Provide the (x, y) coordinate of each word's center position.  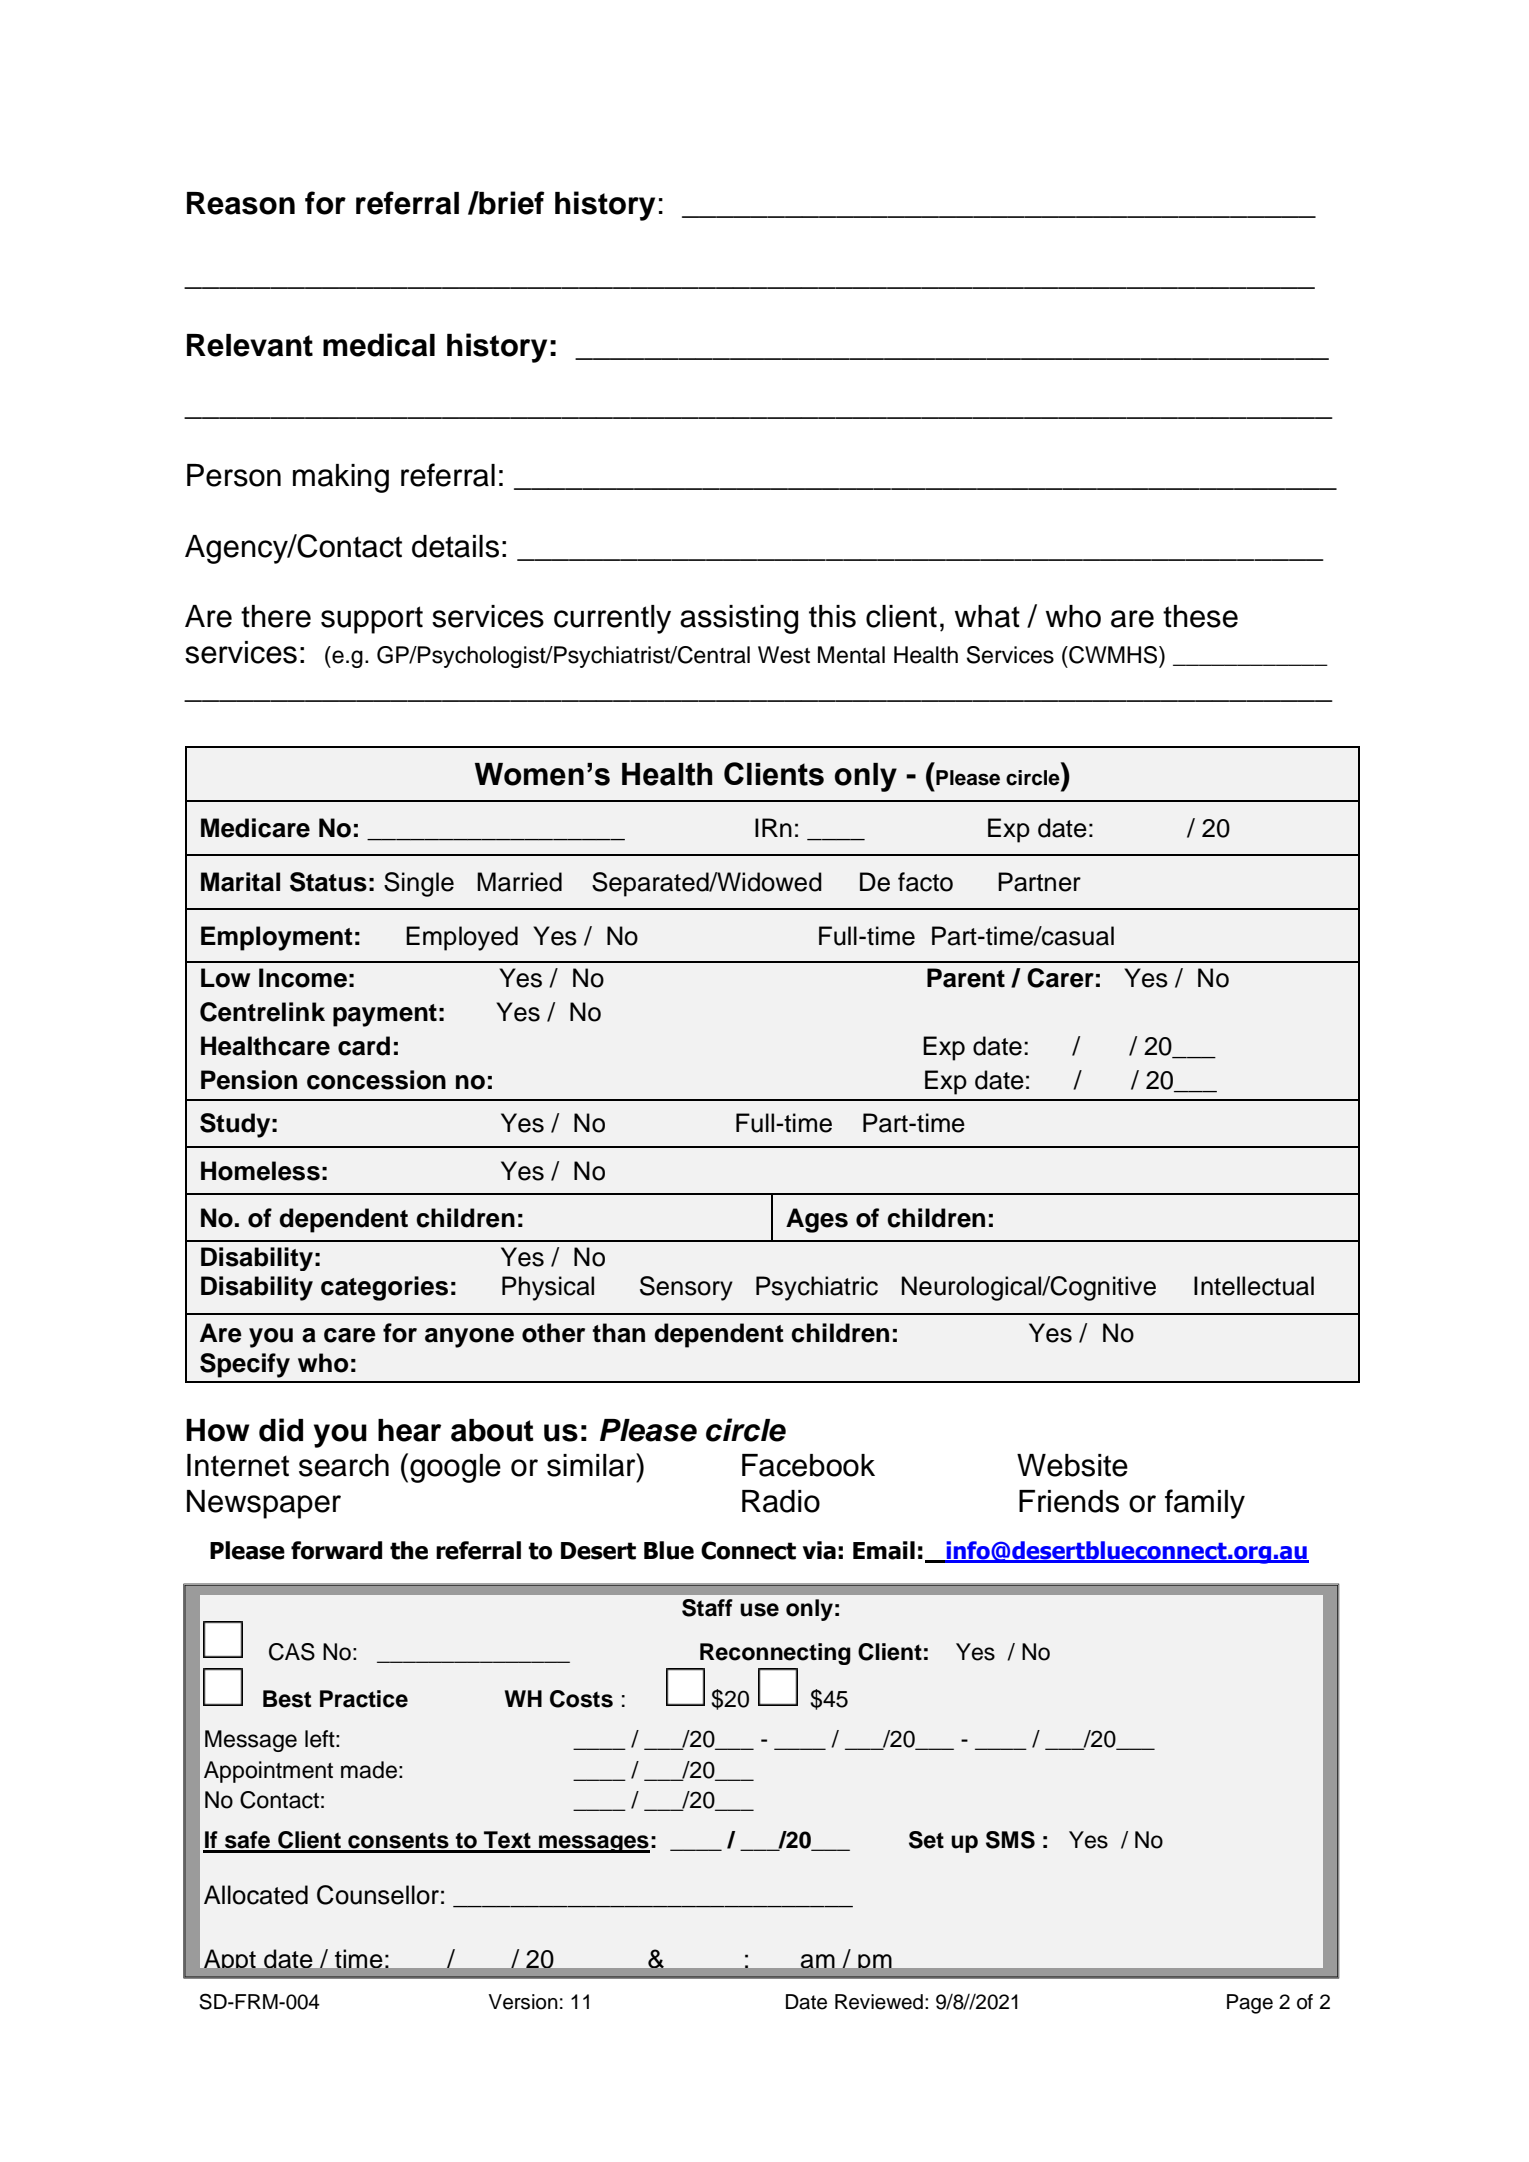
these (1200, 616)
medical (379, 345)
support (372, 620)
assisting (739, 619)
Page (1250, 2004)
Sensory (686, 1288)
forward (336, 1550)
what (987, 616)
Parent (966, 978)
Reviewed (879, 2002)
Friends (1069, 1501)
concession (376, 1080)
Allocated (256, 1895)
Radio (781, 1501)
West (784, 655)
